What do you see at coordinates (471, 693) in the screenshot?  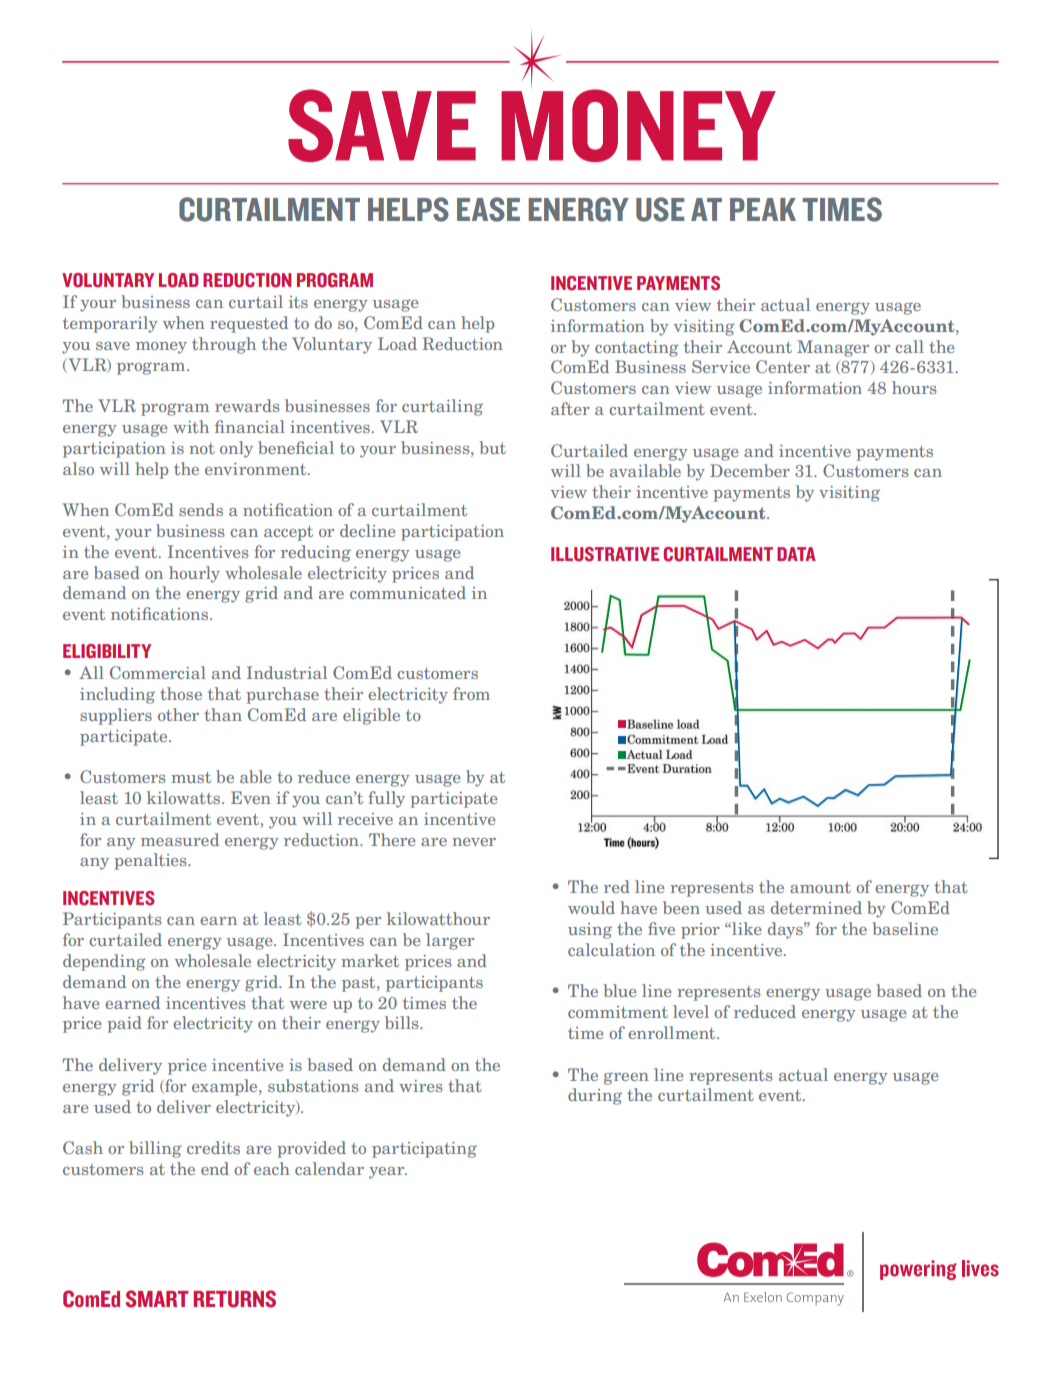 I see `from` at bounding box center [471, 693].
